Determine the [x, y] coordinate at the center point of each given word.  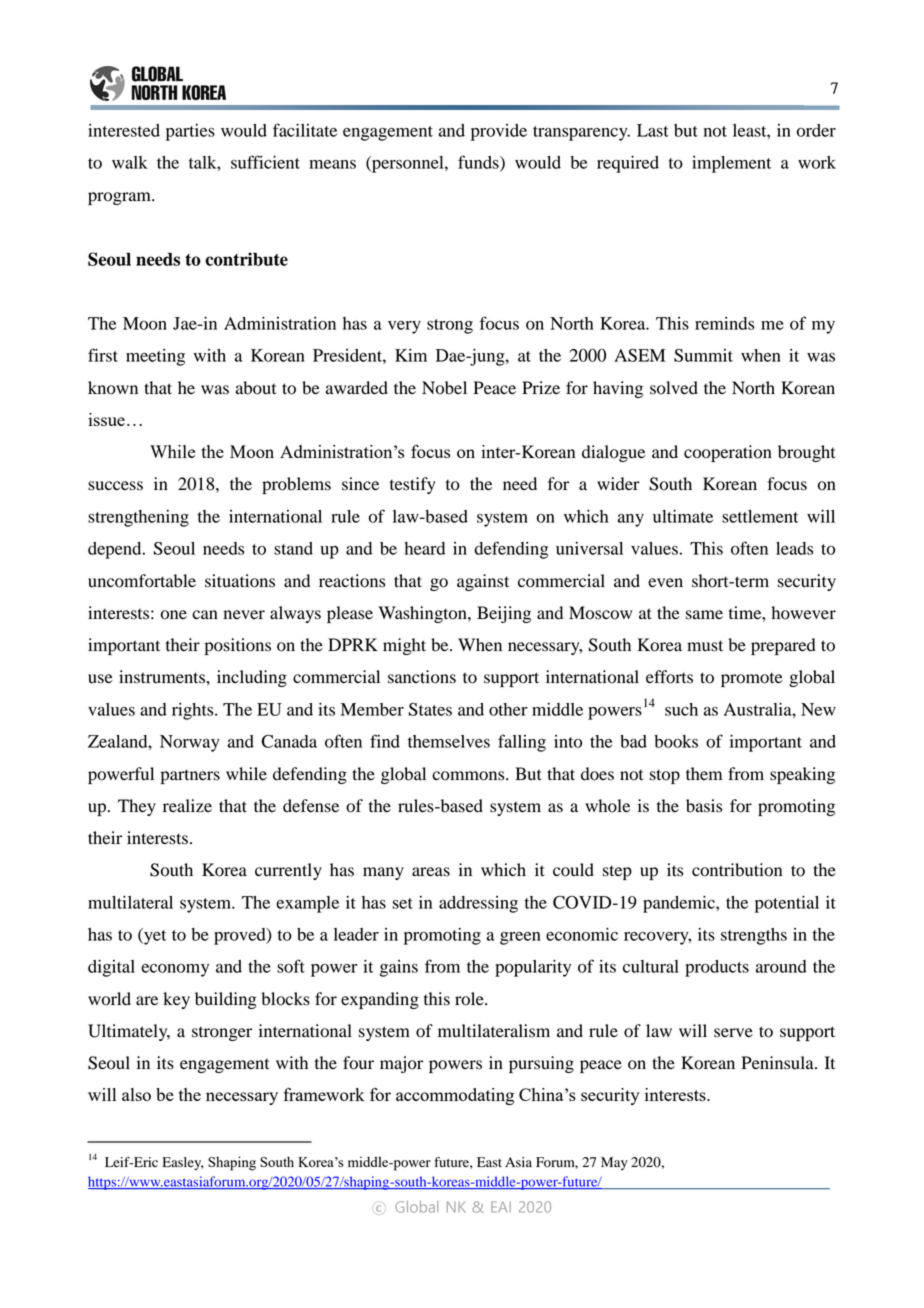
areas [431, 872]
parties [190, 132]
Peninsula [778, 1063]
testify [413, 485]
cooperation [728, 453]
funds [479, 163]
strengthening [138, 518]
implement [731, 164]
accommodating [455, 1096]
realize [187, 806]
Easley [182, 1164]
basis [704, 806]
